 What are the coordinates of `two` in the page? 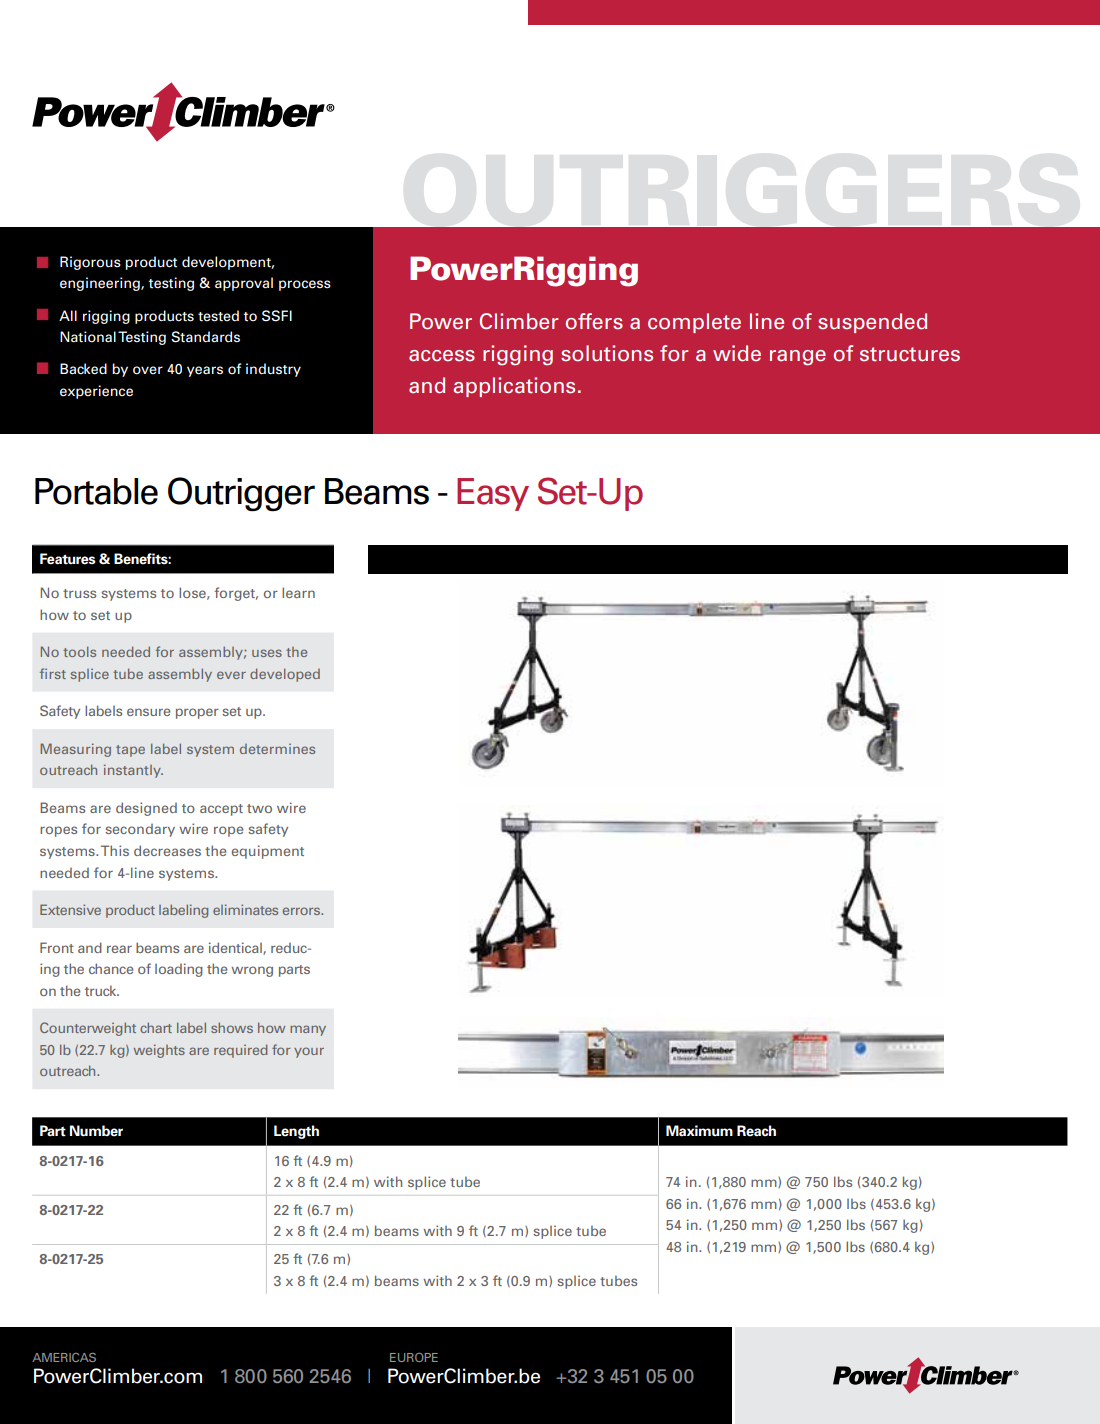 It's located at (259, 808).
